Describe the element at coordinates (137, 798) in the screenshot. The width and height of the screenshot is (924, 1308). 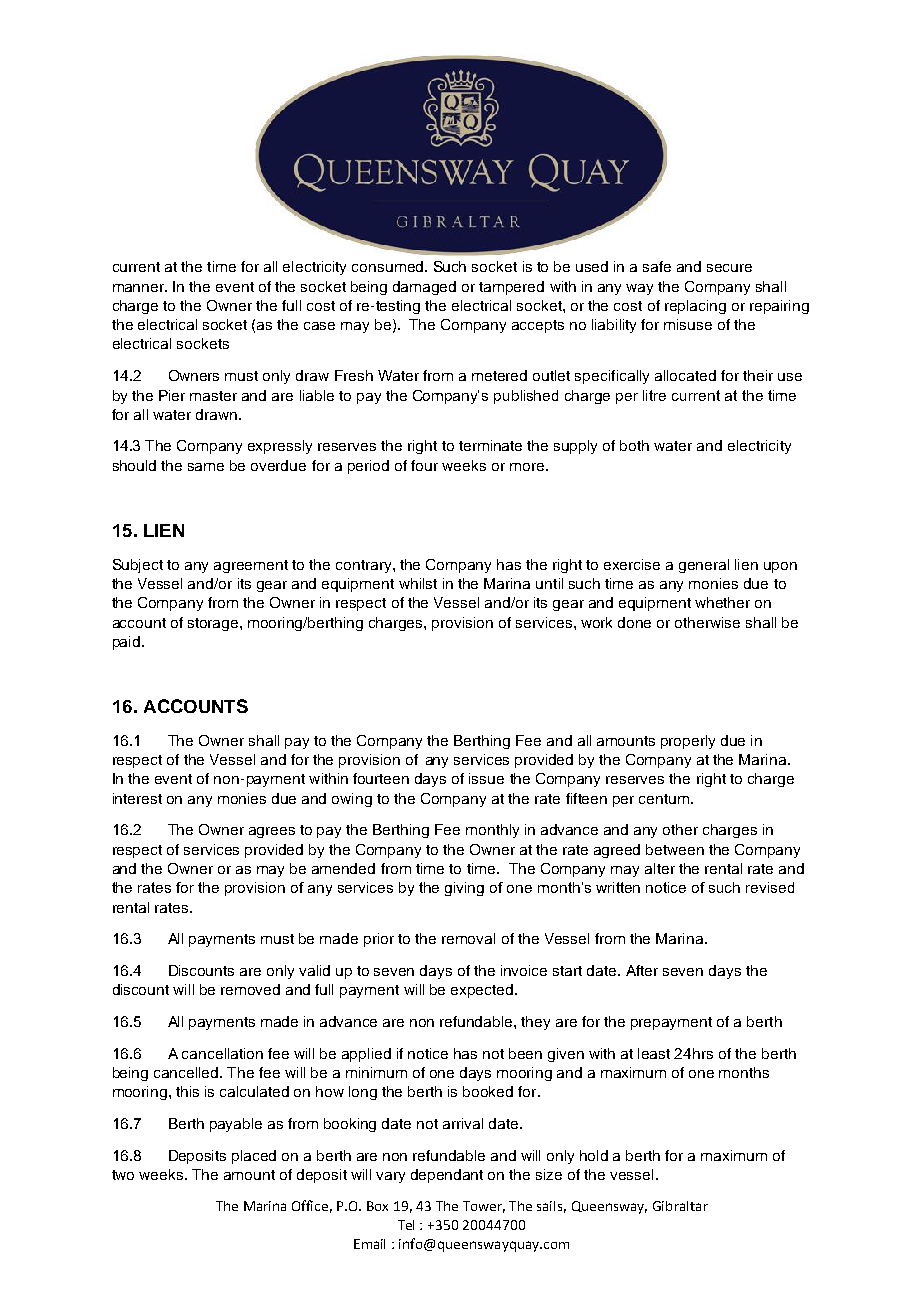
I see `interest` at that location.
